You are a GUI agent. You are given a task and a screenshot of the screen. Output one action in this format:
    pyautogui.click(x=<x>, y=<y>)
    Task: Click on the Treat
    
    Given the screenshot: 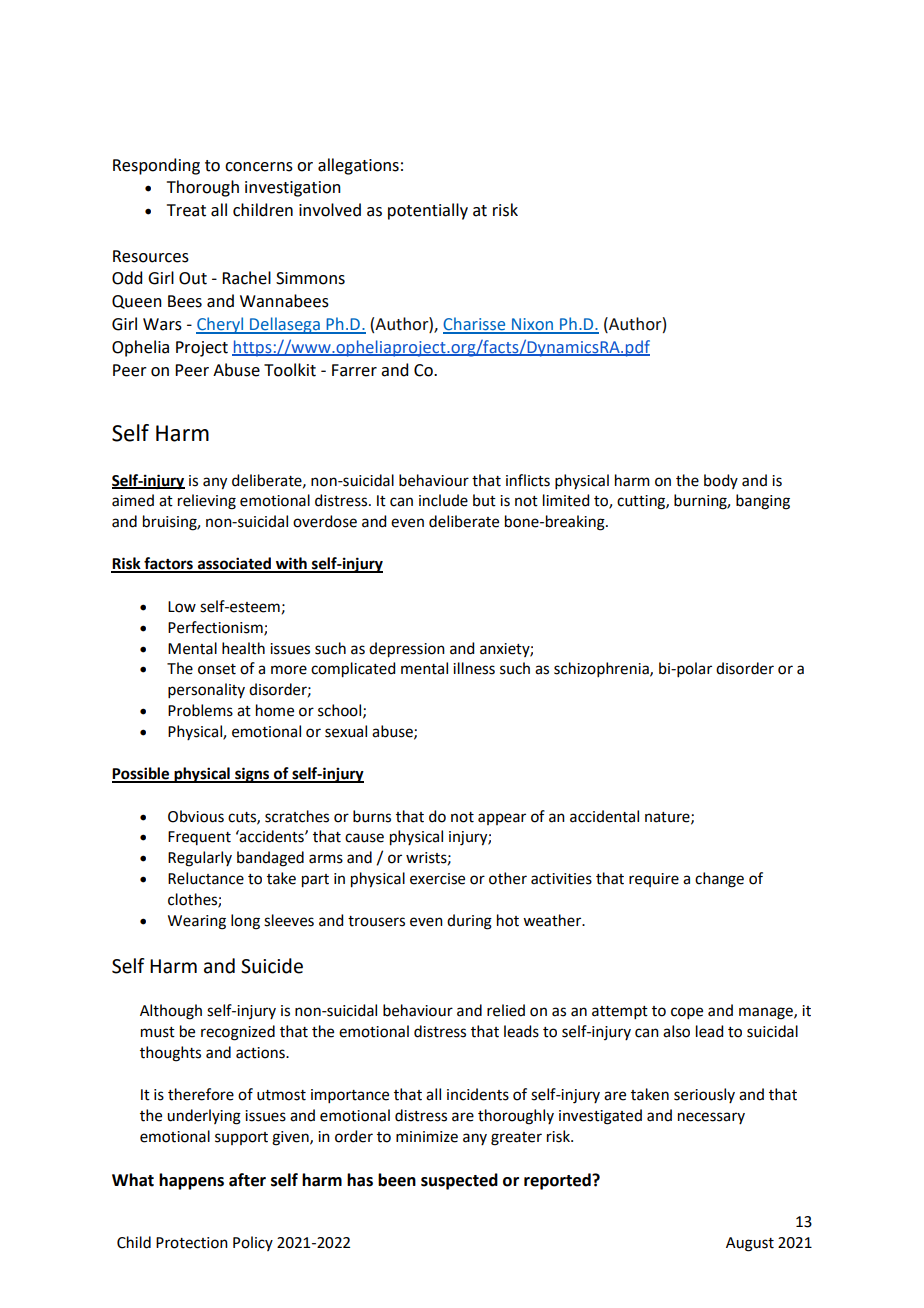 What is the action you would take?
    pyautogui.click(x=186, y=210)
